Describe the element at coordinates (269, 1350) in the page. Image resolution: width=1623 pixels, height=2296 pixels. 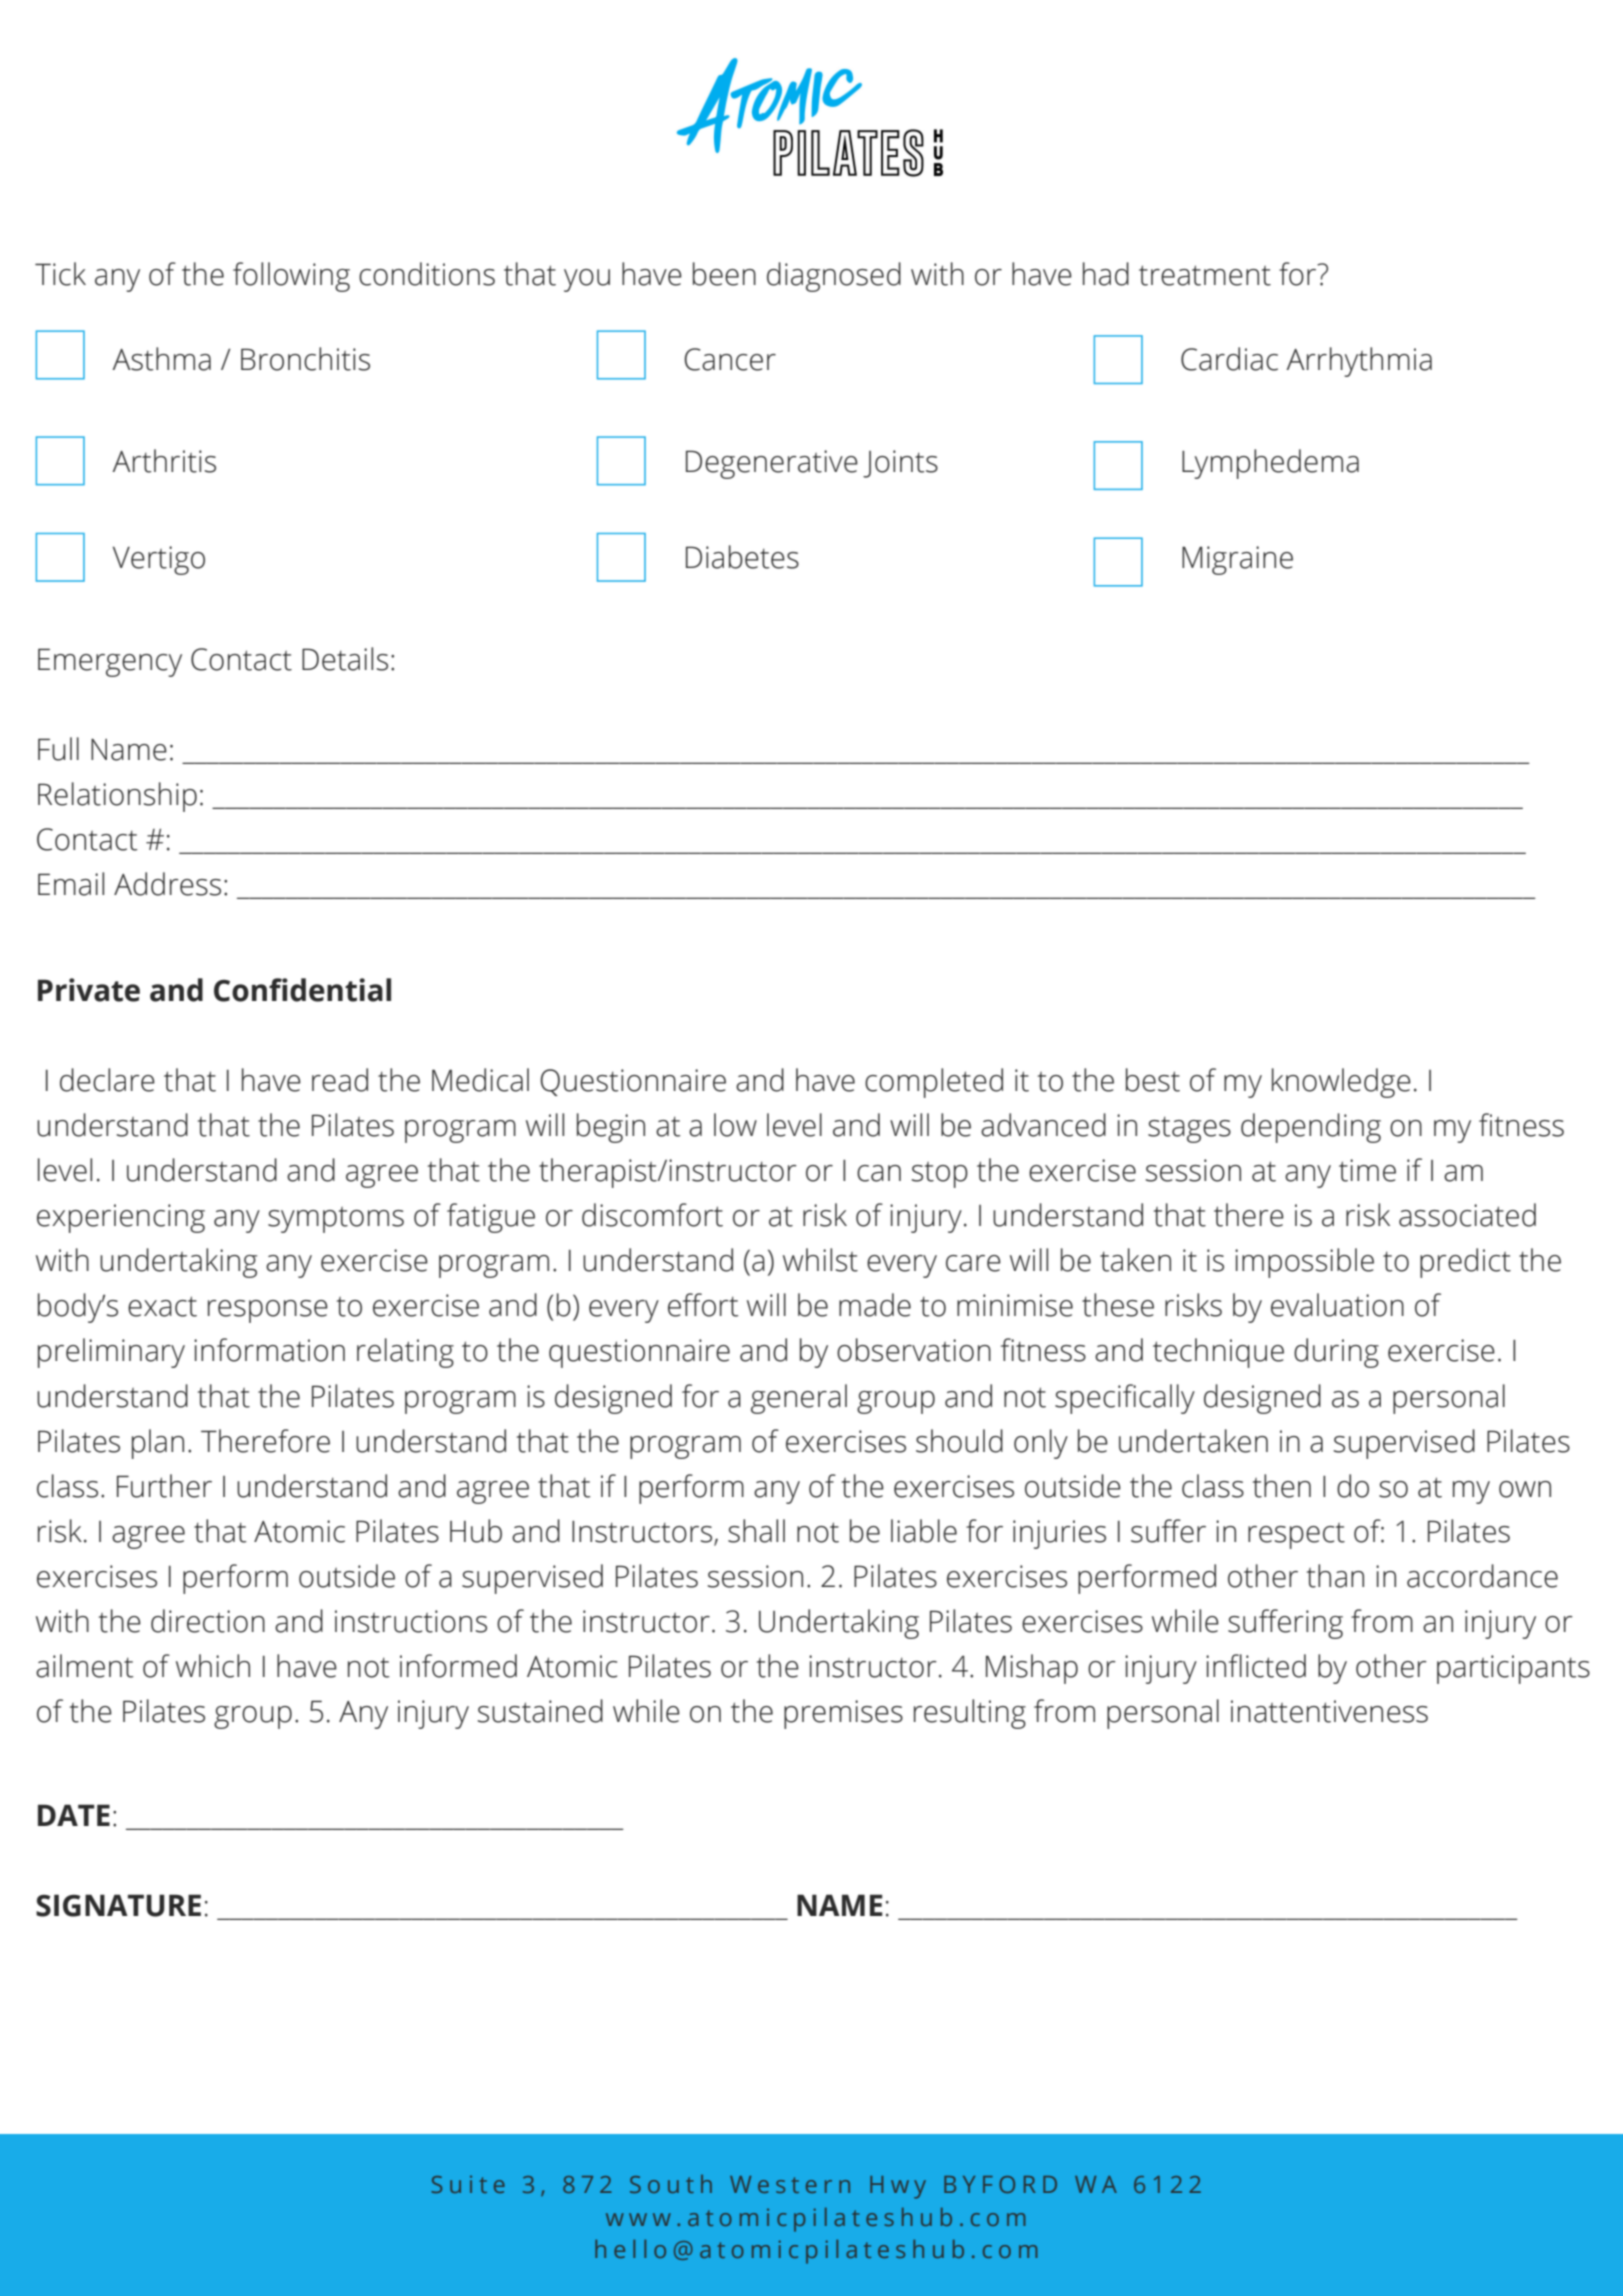
I see `information` at that location.
